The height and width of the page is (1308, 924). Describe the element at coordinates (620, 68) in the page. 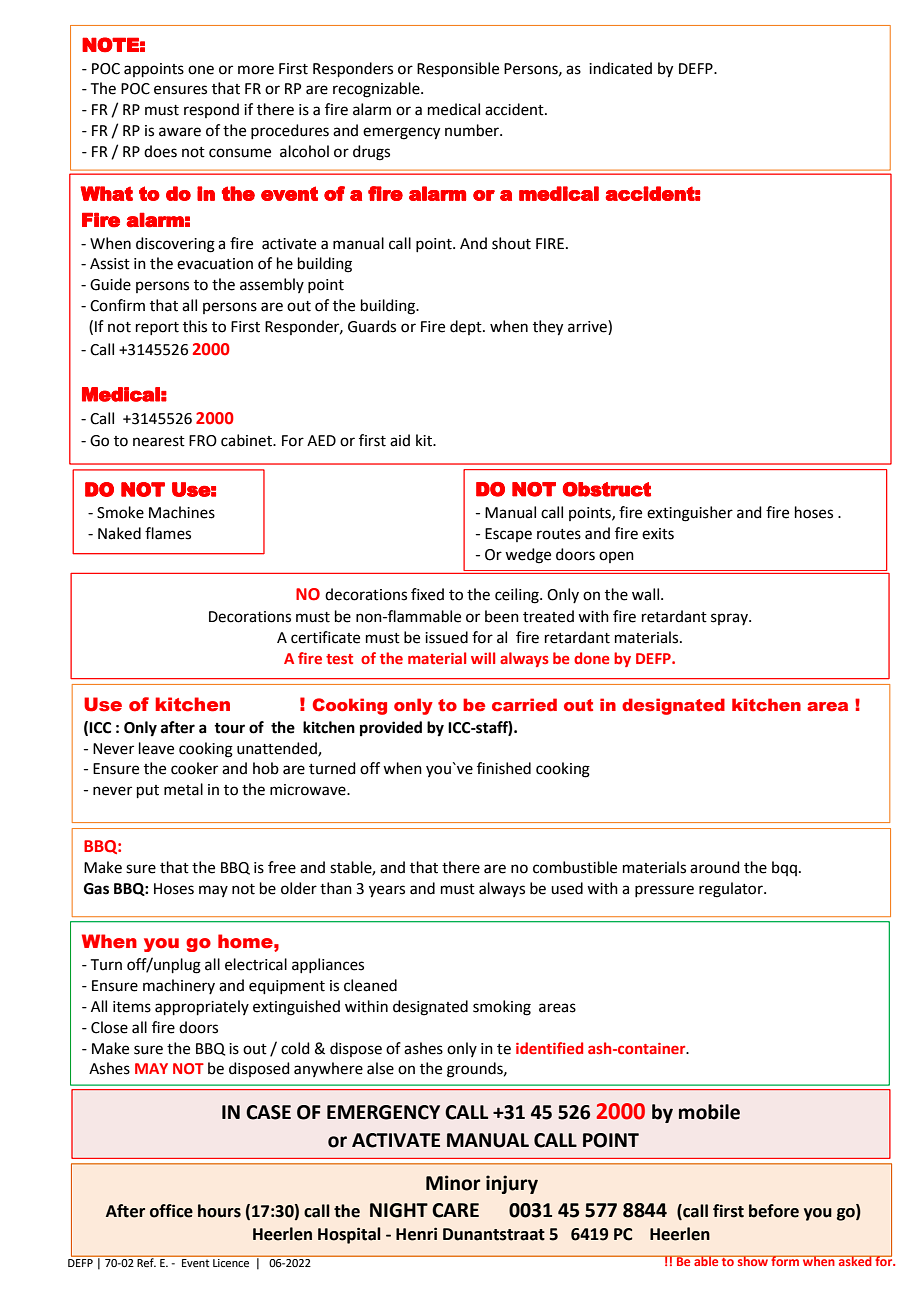

I see `indicated` at that location.
